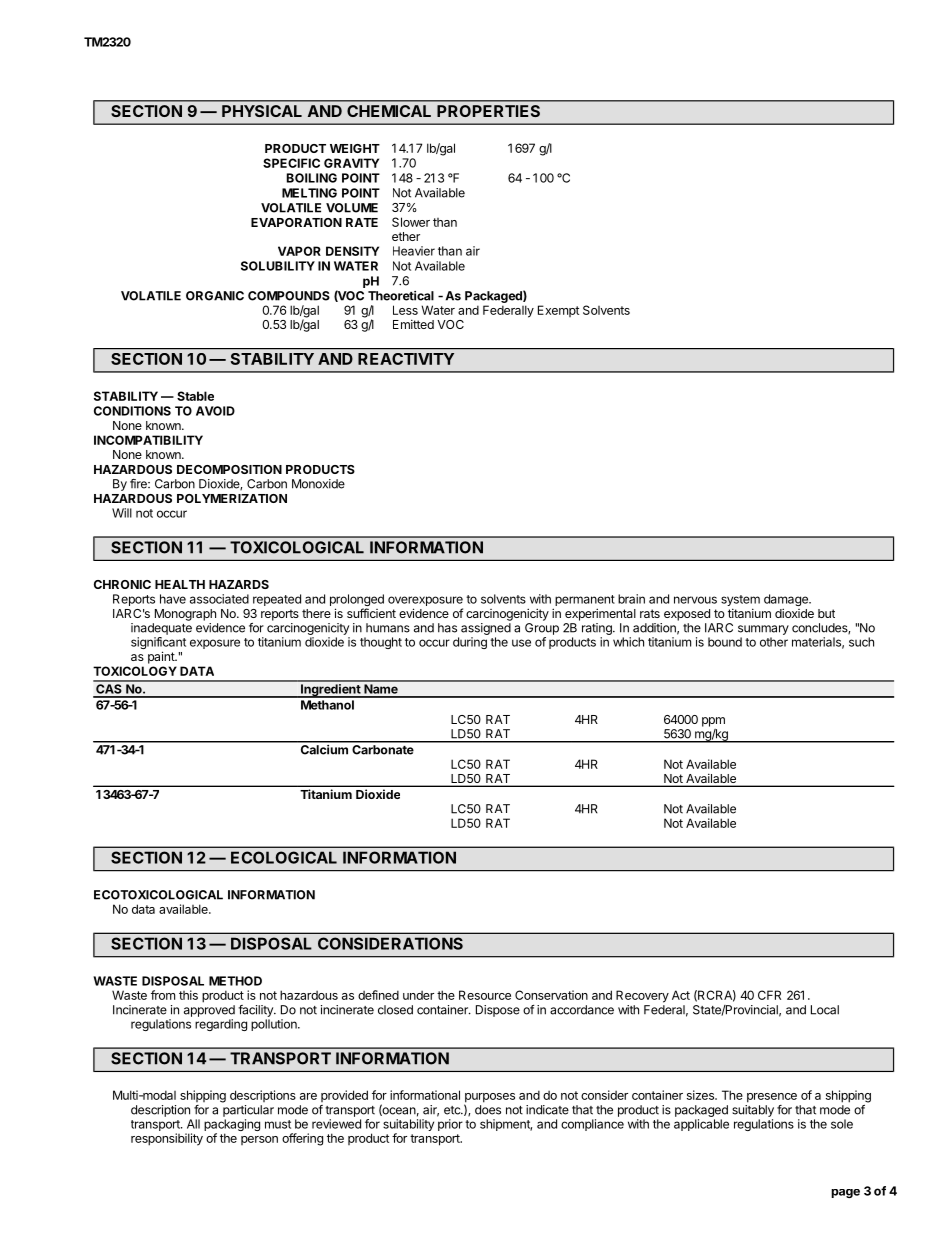  Describe the element at coordinates (284, 857) in the image. I see `ECOLOGICAL` at that location.
